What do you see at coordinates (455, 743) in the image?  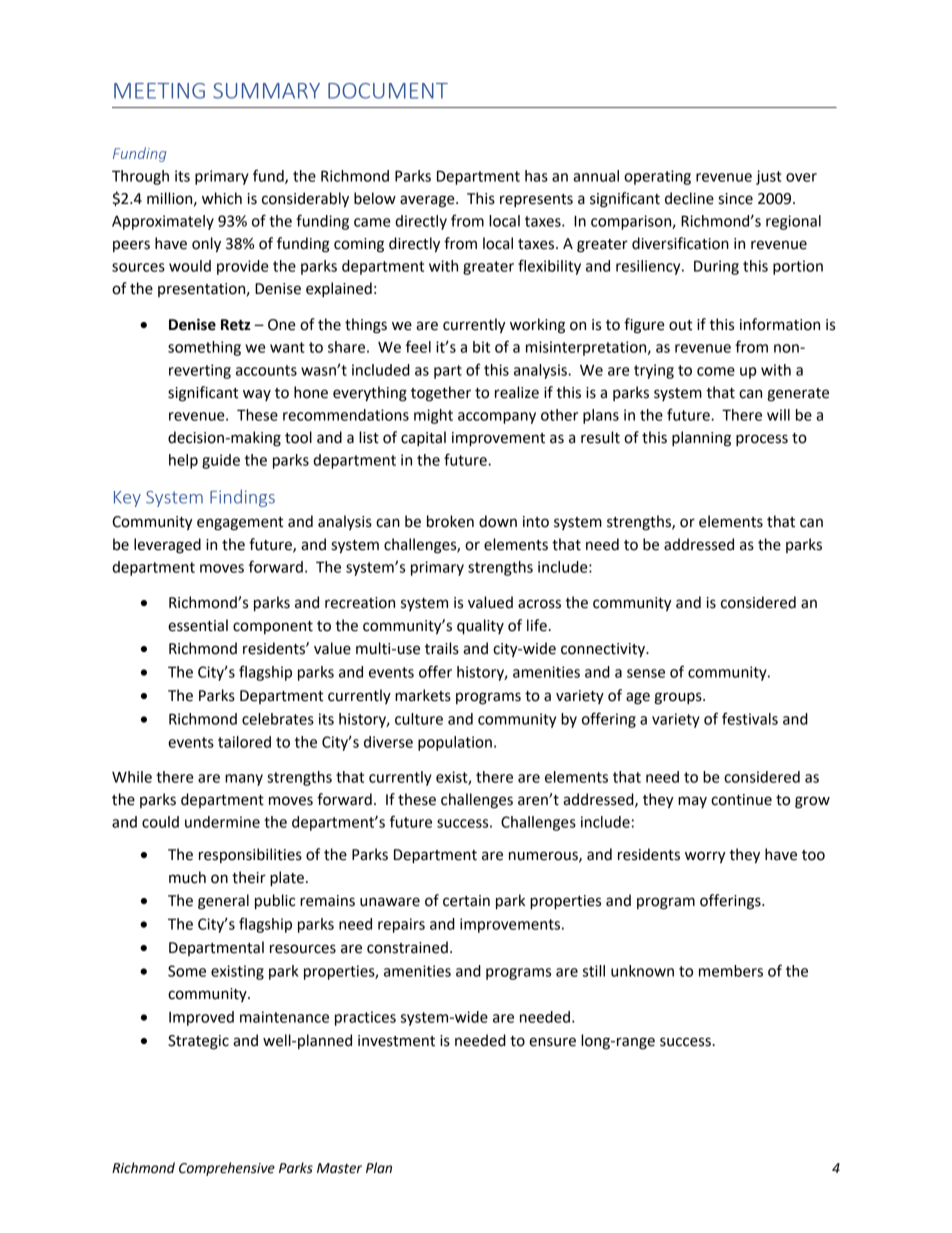 I see `population` at bounding box center [455, 743].
